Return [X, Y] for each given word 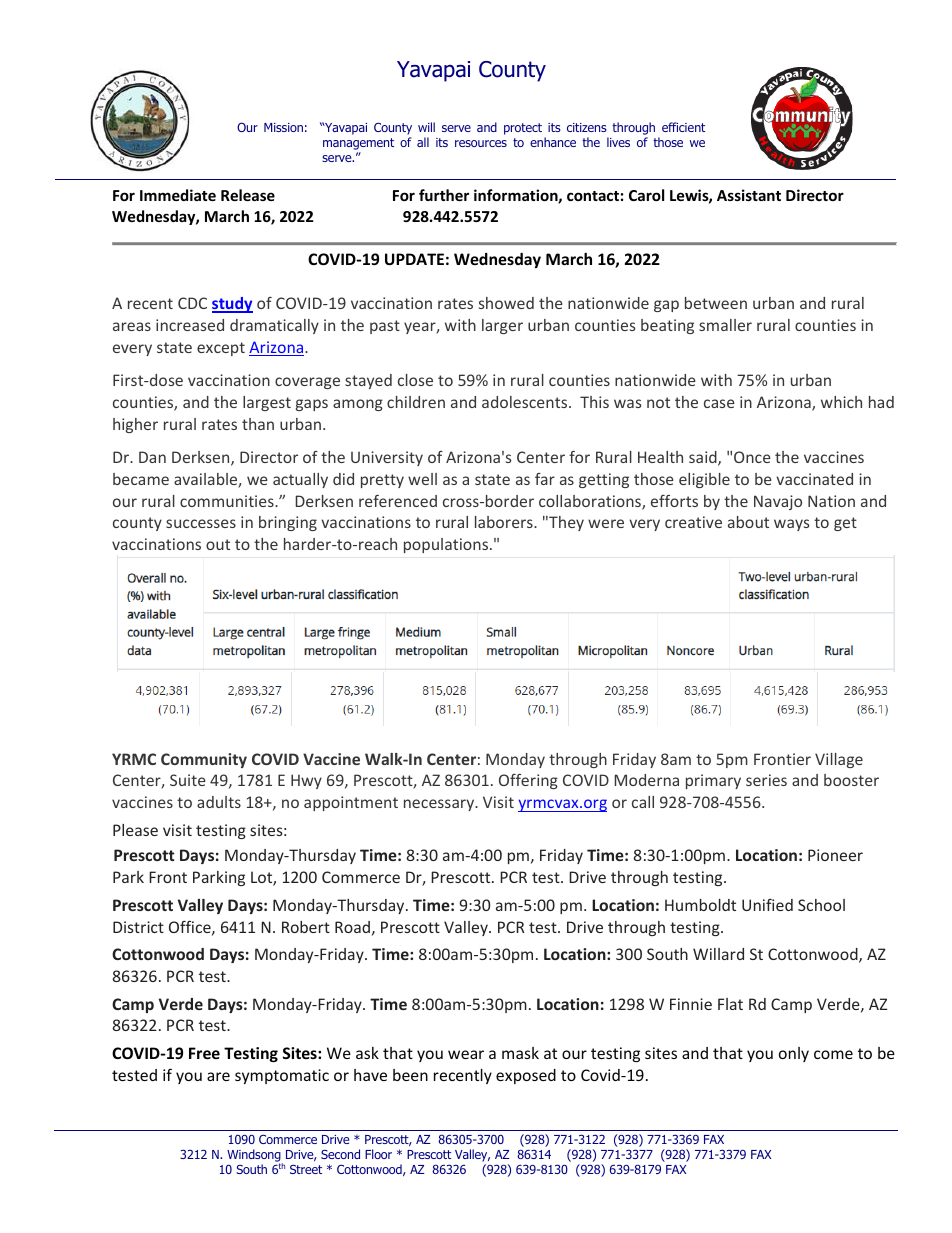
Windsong [255, 1156]
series [766, 780]
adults [219, 802]
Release [248, 195]
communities [228, 501]
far [545, 479]
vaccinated [814, 479]
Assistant [749, 195]
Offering [528, 781]
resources [481, 143]
